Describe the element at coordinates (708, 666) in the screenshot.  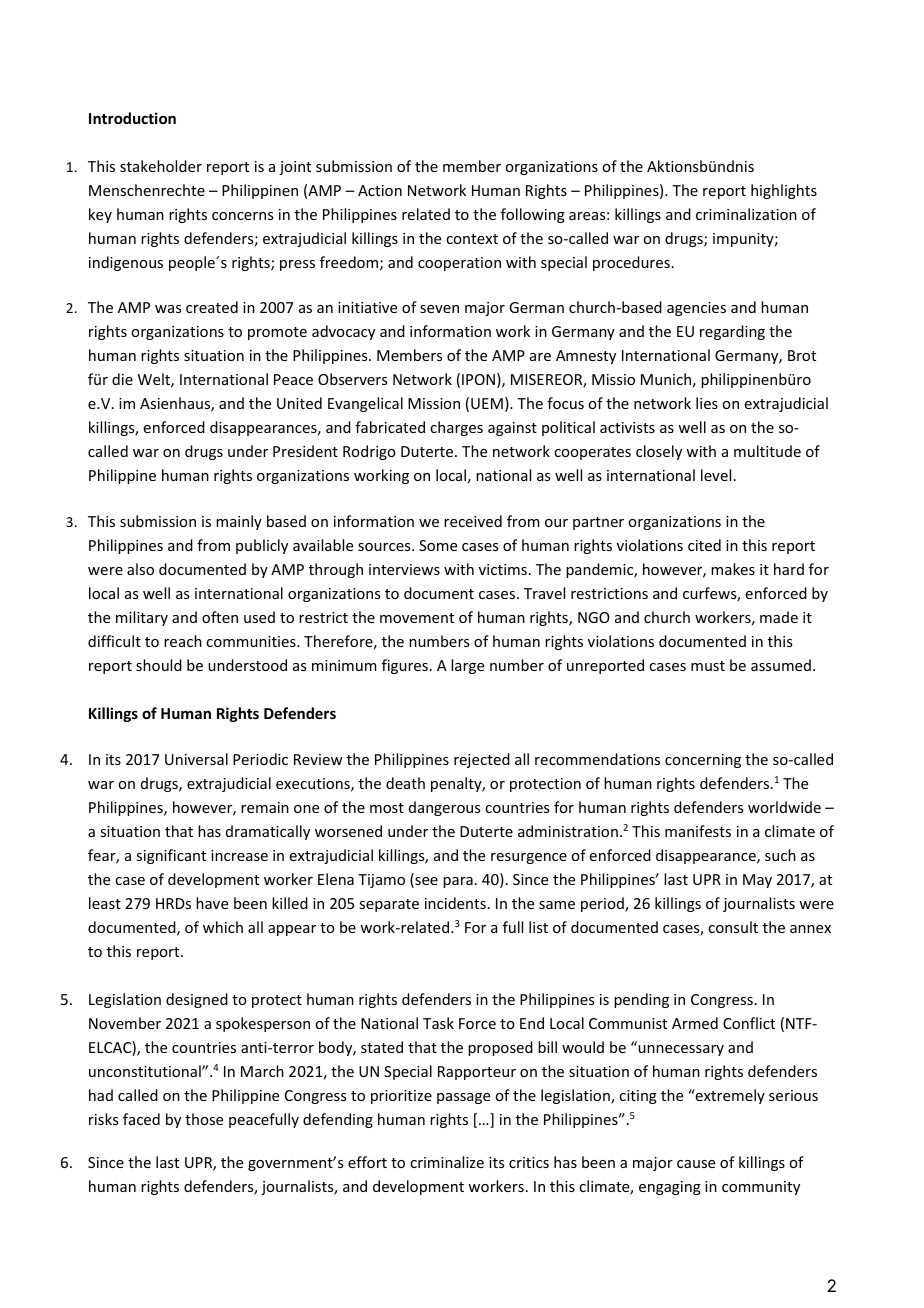
I see `must` at that location.
